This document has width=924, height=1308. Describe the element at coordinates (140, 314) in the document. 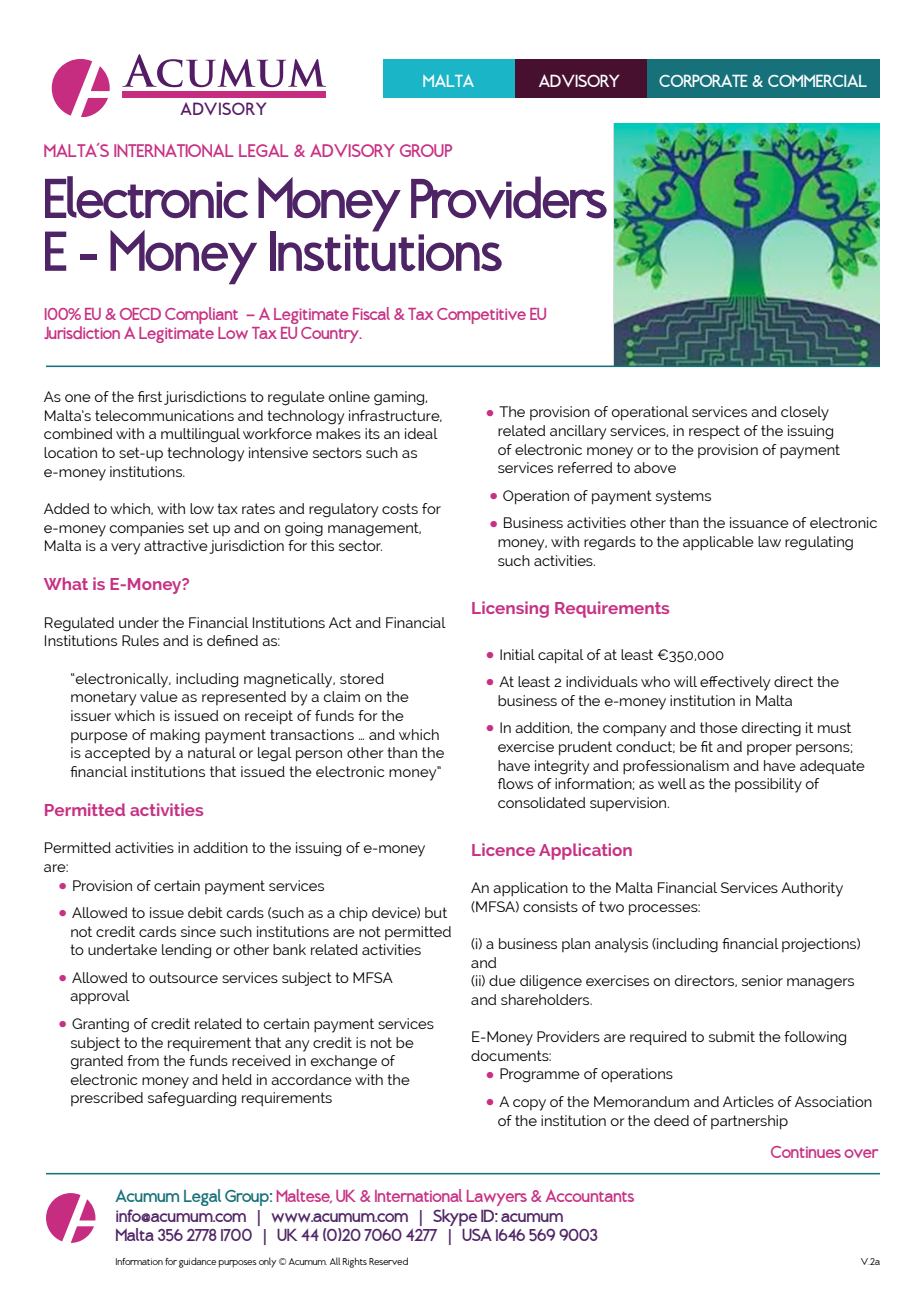

I see `OECD` at that location.
